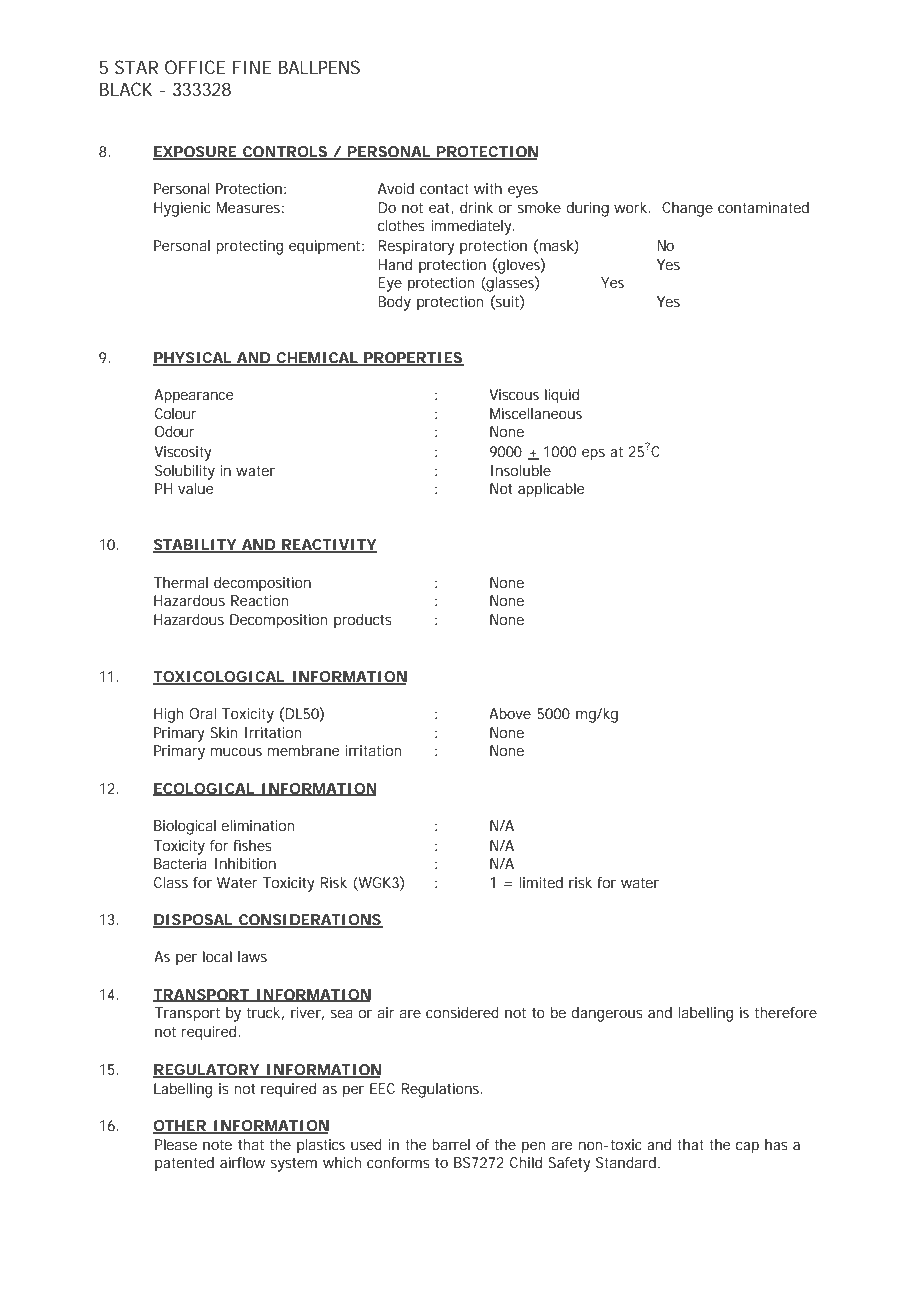  I want to click on cap, so click(747, 1148).
